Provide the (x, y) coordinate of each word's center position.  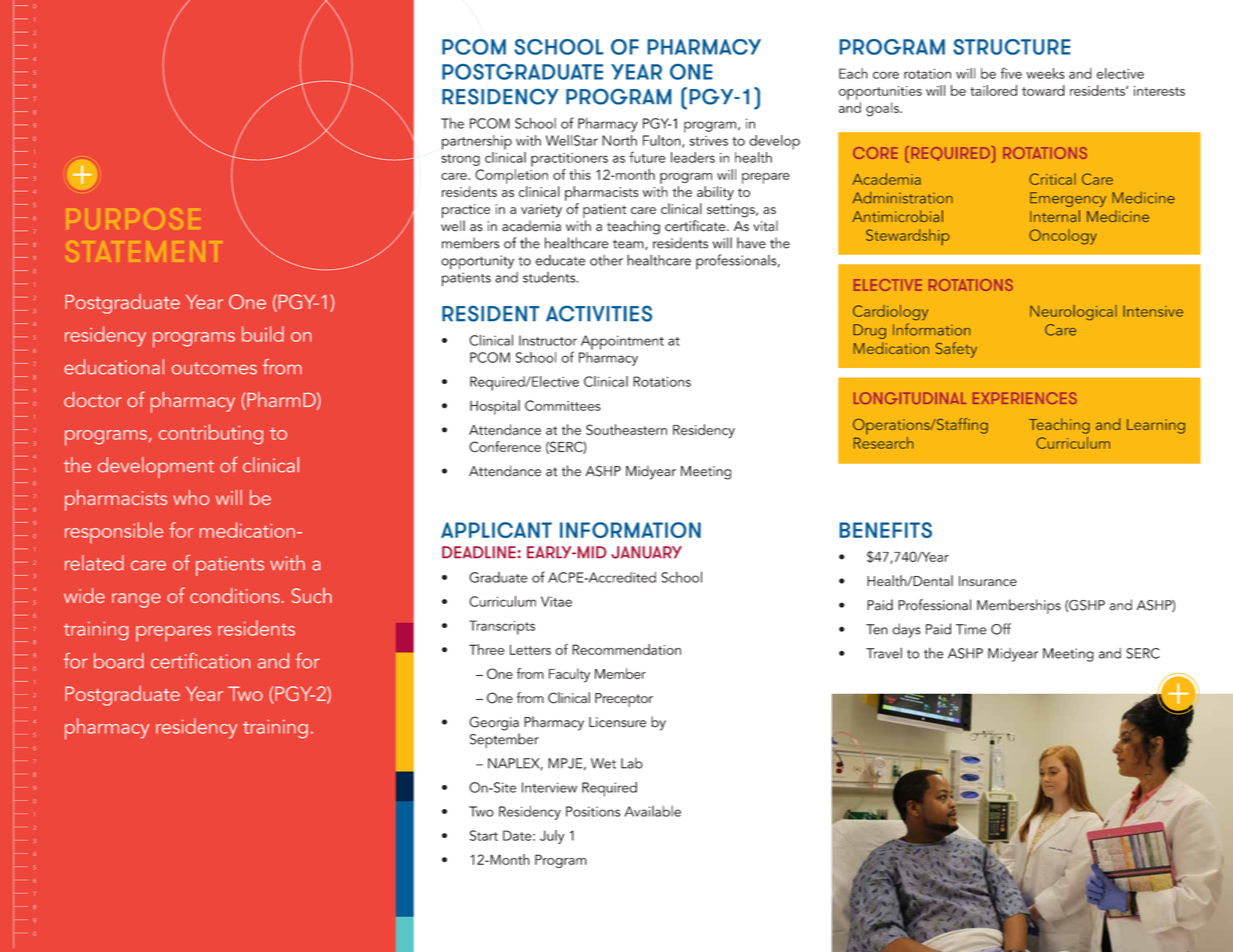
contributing (211, 434)
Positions (593, 811)
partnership (477, 142)
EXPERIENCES (1025, 398)
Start (484, 835)
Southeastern (626, 429)
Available (652, 811)
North (619, 140)
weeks (1045, 73)
